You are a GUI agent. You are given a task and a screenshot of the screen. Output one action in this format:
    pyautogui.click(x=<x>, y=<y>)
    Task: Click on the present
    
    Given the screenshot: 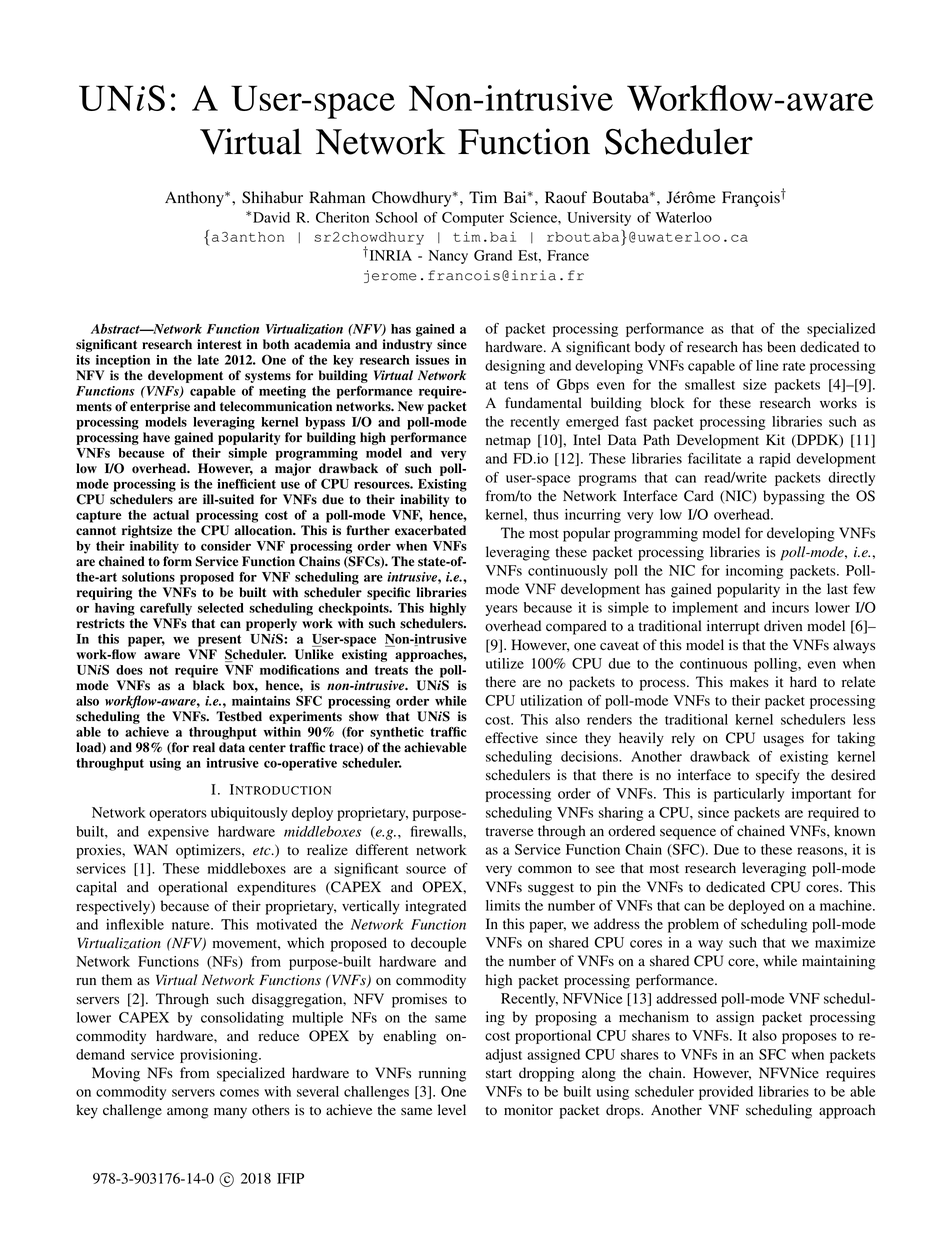 What is the action you would take?
    pyautogui.click(x=220, y=641)
